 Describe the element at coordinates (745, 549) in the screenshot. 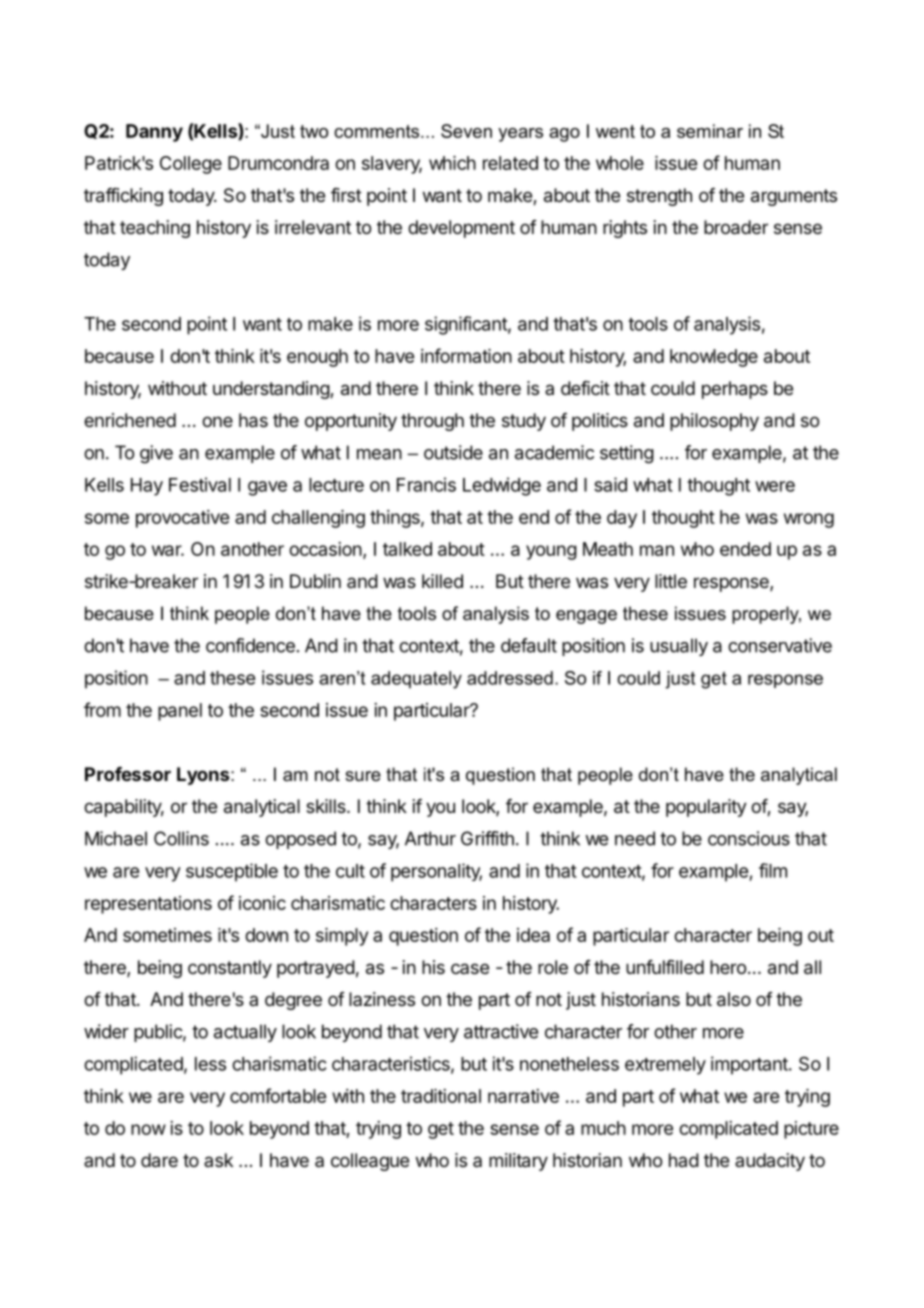

I see `ended` at that location.
